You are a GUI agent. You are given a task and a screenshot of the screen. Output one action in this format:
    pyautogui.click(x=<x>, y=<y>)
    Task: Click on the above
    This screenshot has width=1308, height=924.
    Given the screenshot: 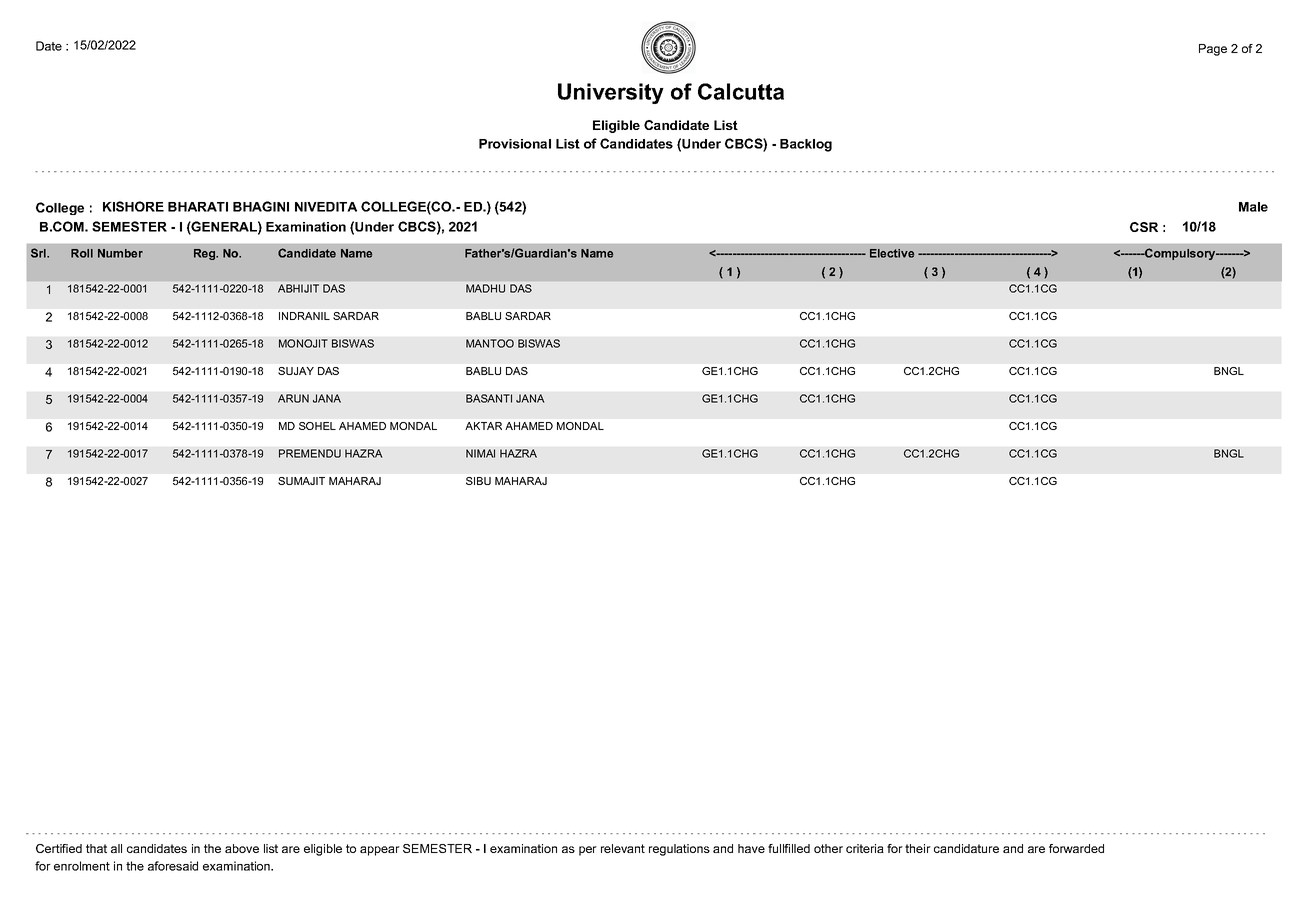 What is the action you would take?
    pyautogui.click(x=242, y=848)
